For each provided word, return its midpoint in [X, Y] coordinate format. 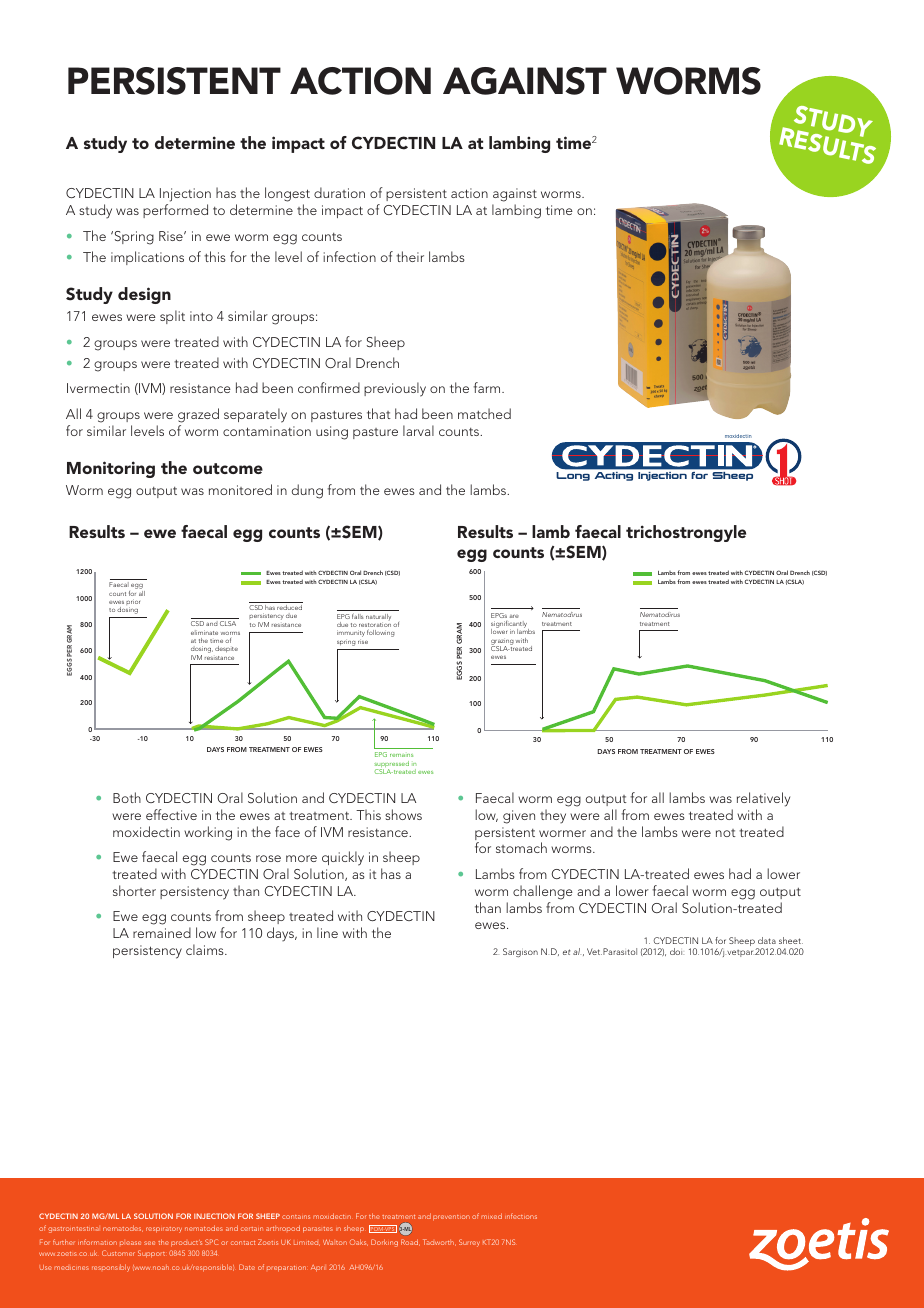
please [130, 1243]
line [327, 932]
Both [127, 797]
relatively [763, 799]
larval [418, 430]
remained [162, 932]
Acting [614, 476]
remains [401, 755]
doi [677, 951]
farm [488, 387]
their [410, 256]
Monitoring [111, 469]
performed [175, 211]
